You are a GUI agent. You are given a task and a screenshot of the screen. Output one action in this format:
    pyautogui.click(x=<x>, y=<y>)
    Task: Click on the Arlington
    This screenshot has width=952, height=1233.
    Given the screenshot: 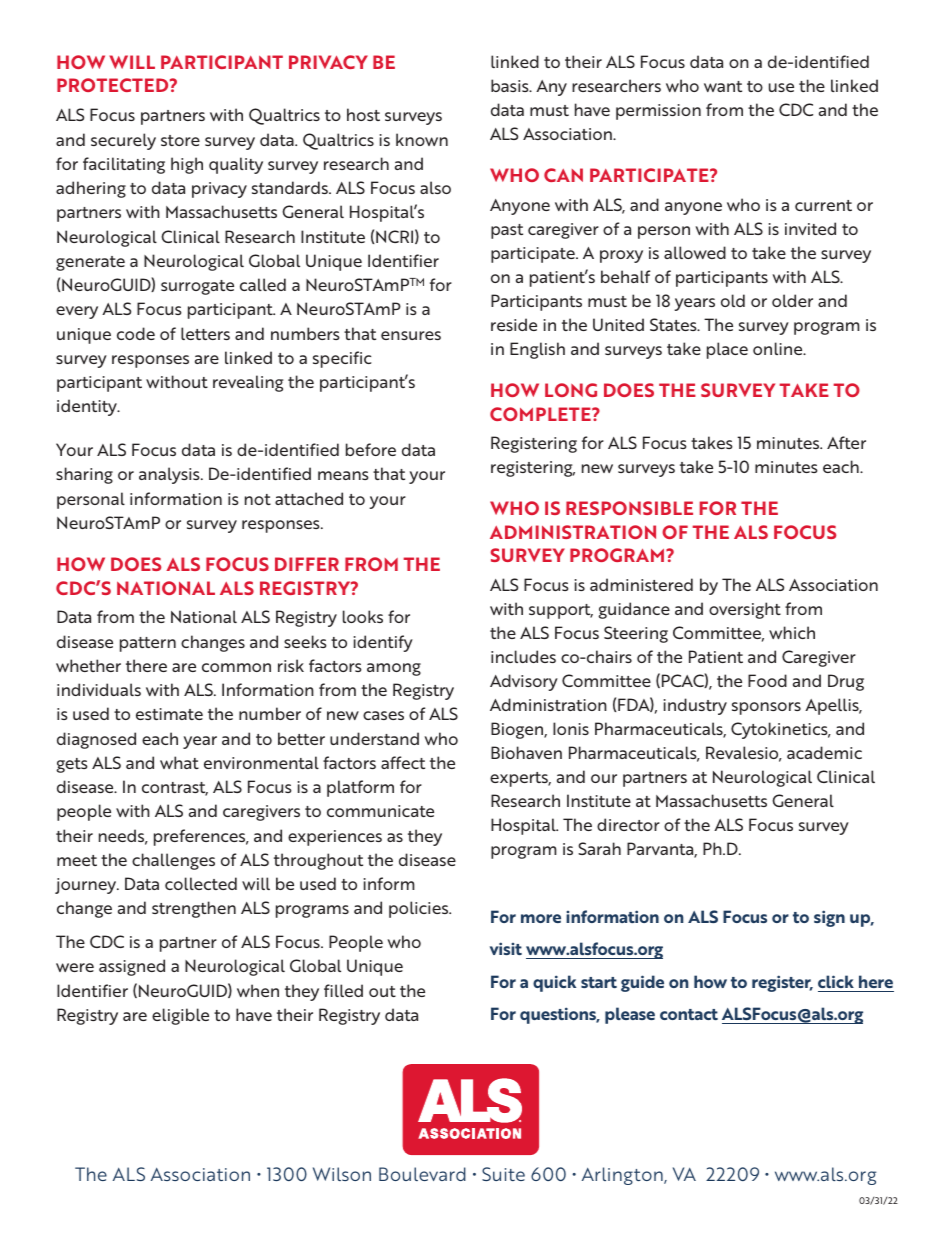 What is the action you would take?
    pyautogui.click(x=623, y=1176)
